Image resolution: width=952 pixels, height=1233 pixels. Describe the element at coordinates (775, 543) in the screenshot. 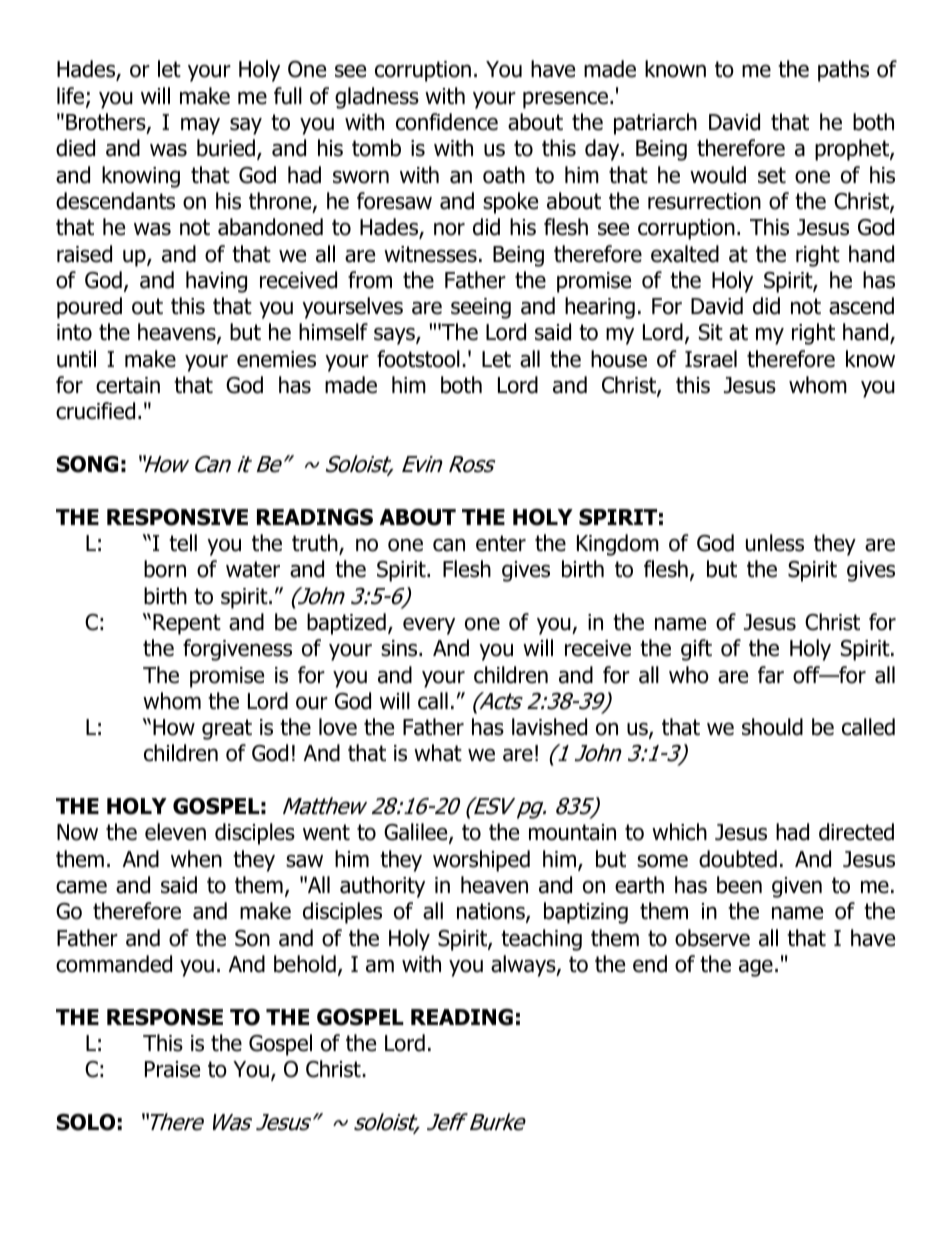

I see `unless` at that location.
